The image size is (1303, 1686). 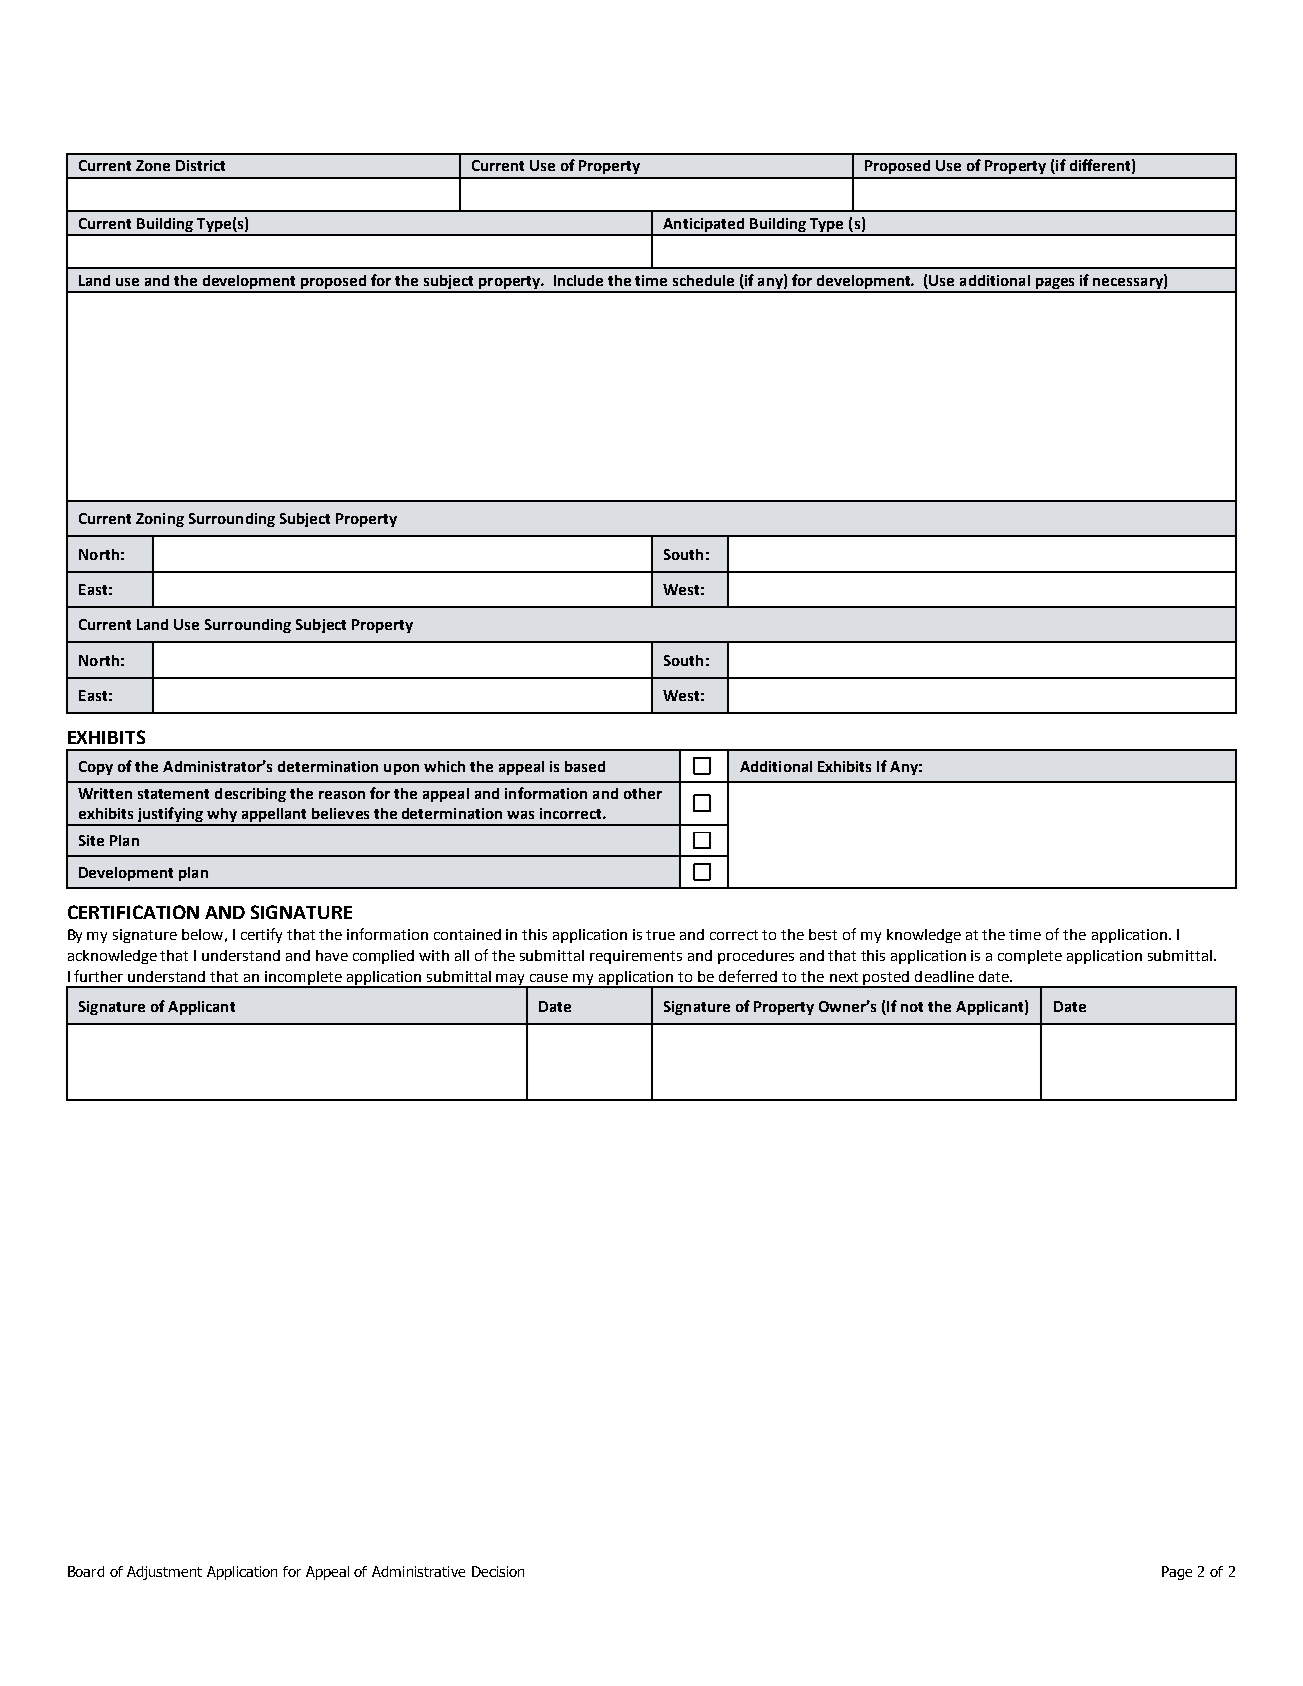 I want to click on not, so click(x=912, y=1007).
